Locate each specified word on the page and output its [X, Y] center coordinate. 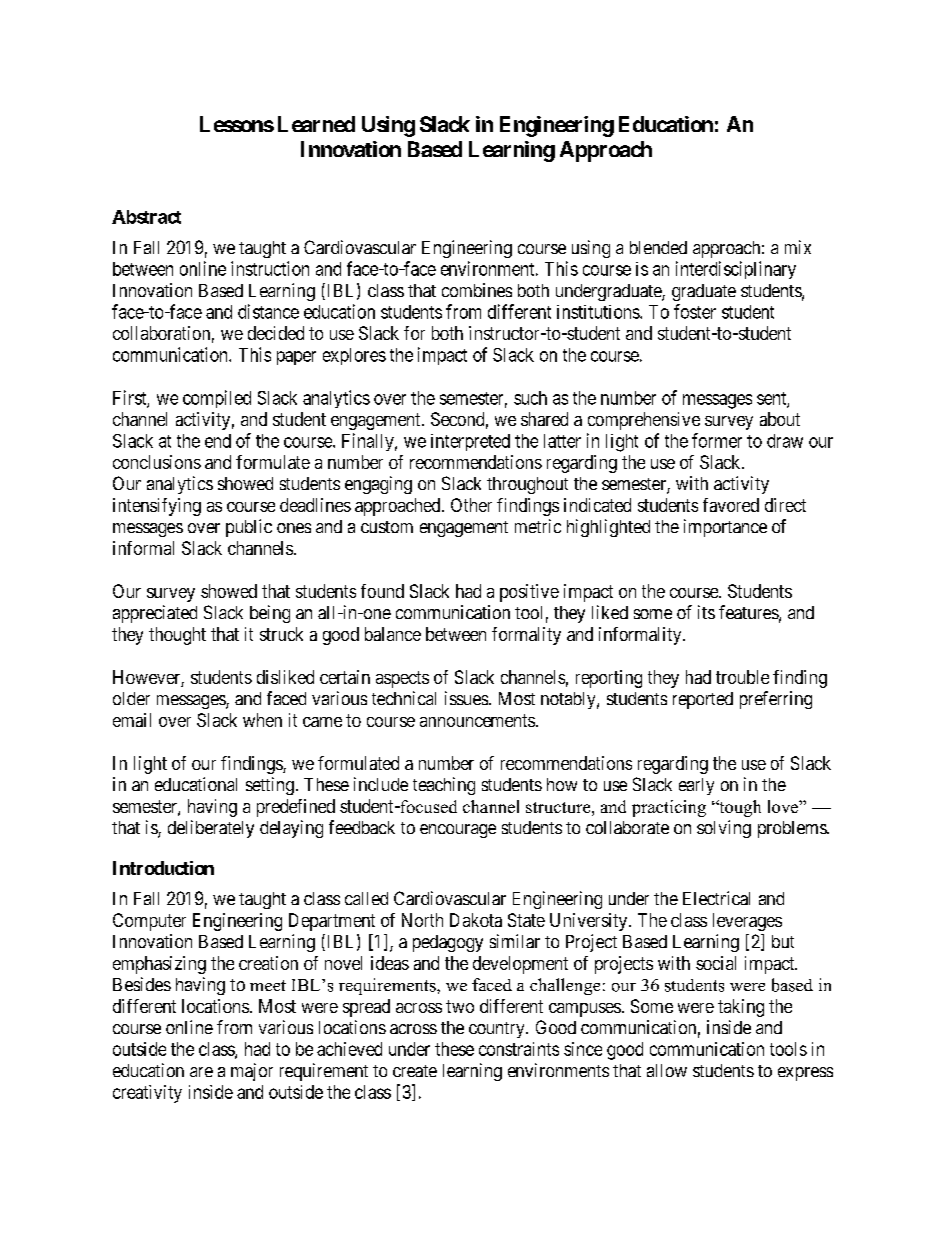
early [696, 786]
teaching [444, 786]
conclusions [157, 462]
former [717, 440]
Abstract [146, 217]
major [252, 1072]
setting [270, 786]
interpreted [470, 442]
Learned [316, 124]
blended [658, 247]
